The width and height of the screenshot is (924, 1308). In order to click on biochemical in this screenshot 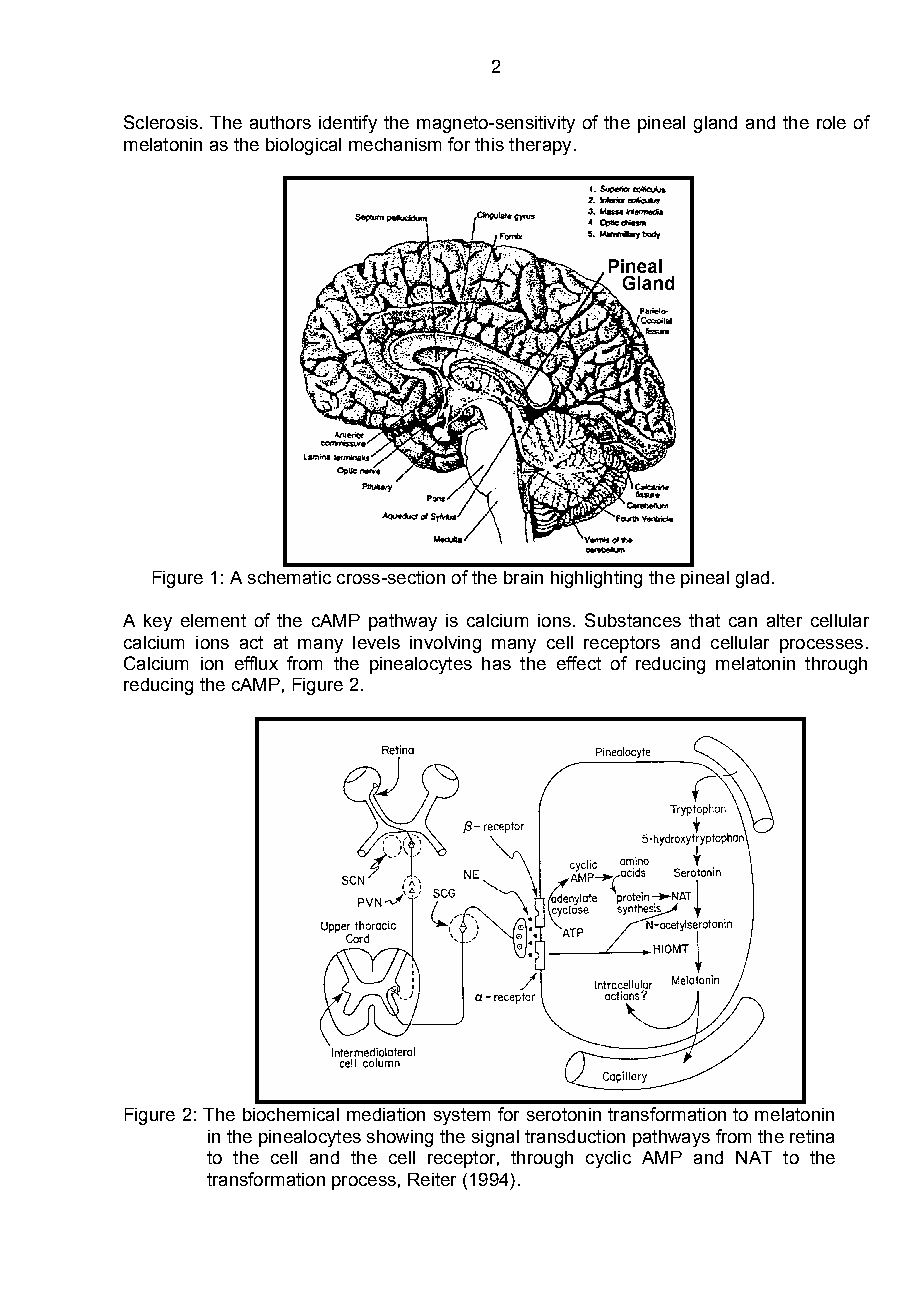, I will do `click(291, 1114)`.
